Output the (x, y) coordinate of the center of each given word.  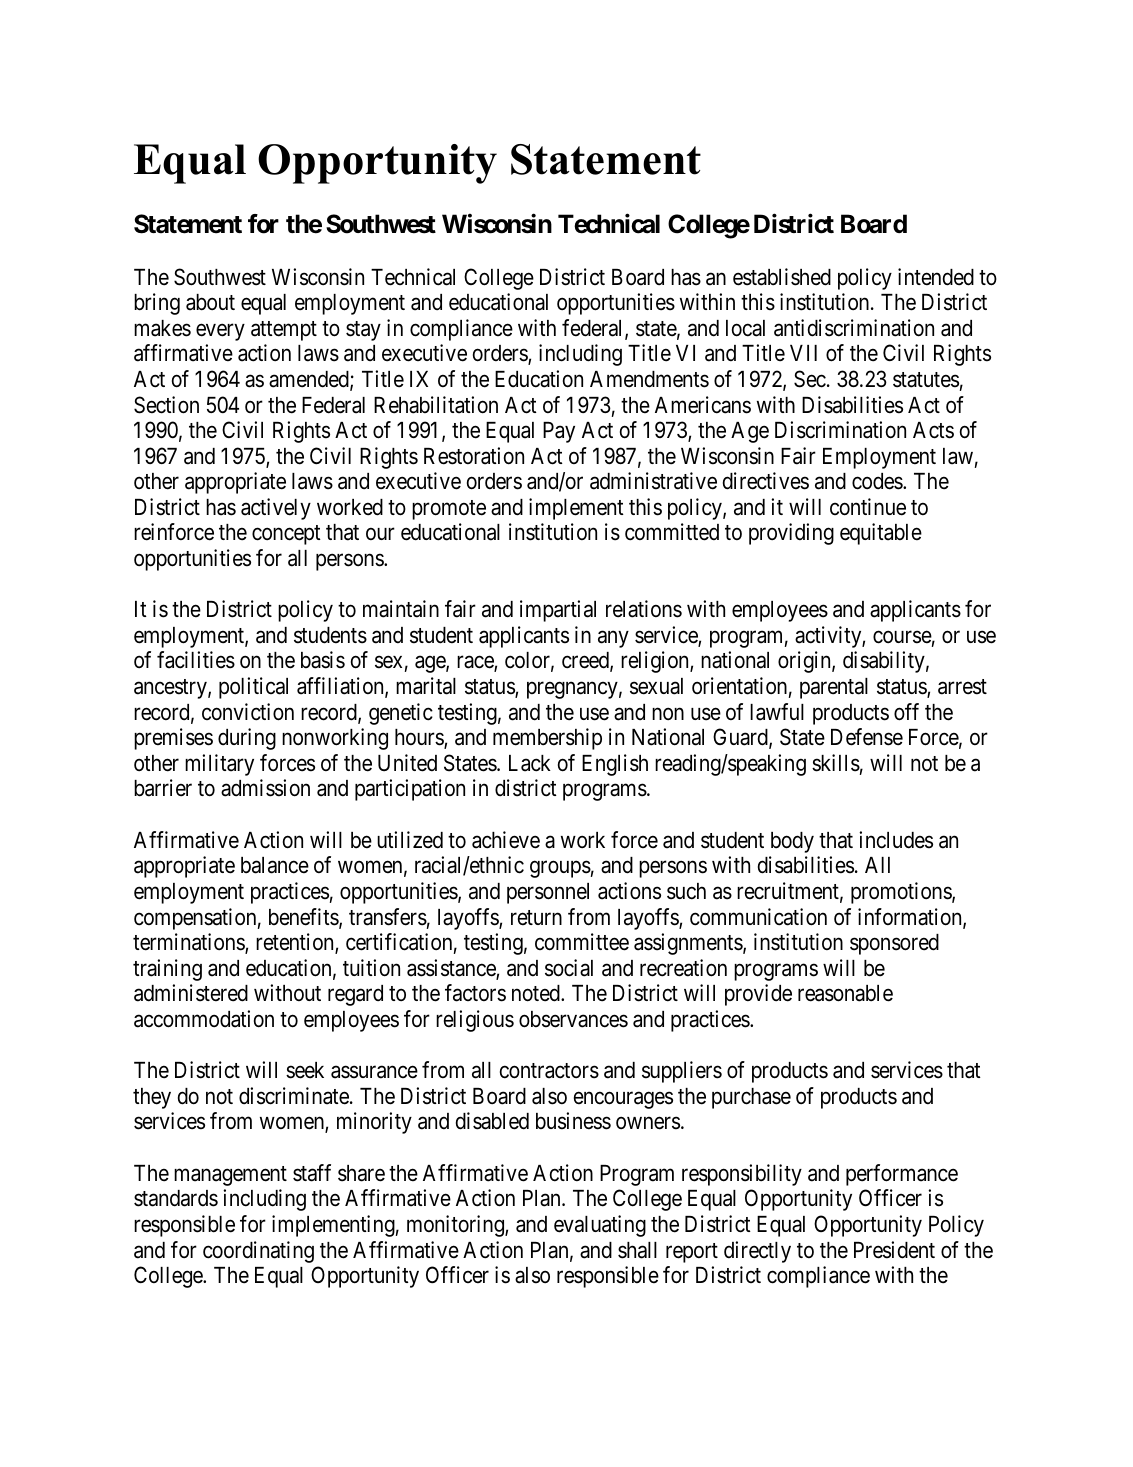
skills (836, 763)
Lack (530, 763)
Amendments (649, 379)
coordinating (258, 1252)
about (210, 302)
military (219, 765)
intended (936, 277)
